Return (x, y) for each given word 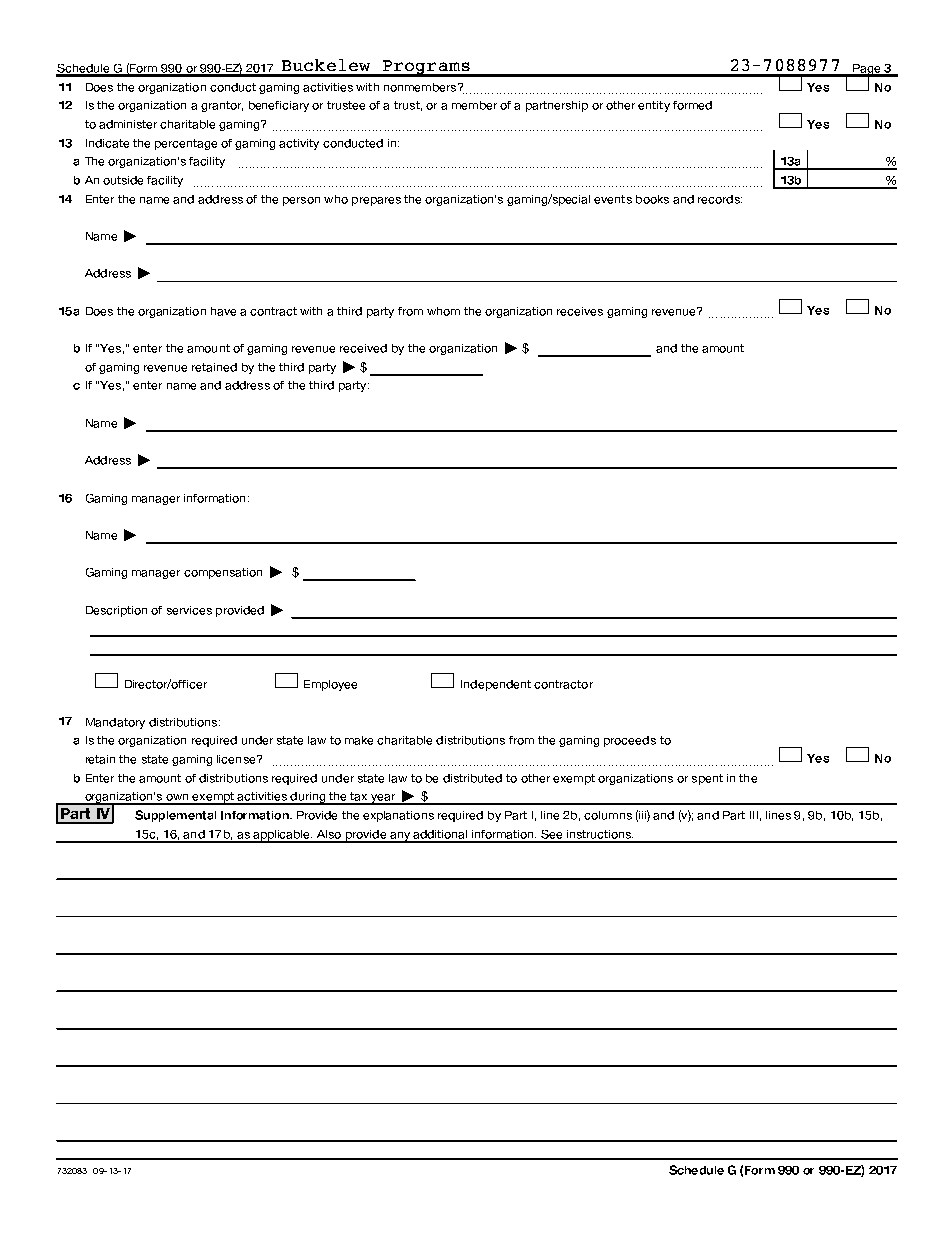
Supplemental (175, 816)
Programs (426, 68)
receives (580, 311)
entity (654, 106)
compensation (223, 573)
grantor (222, 106)
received (363, 348)
